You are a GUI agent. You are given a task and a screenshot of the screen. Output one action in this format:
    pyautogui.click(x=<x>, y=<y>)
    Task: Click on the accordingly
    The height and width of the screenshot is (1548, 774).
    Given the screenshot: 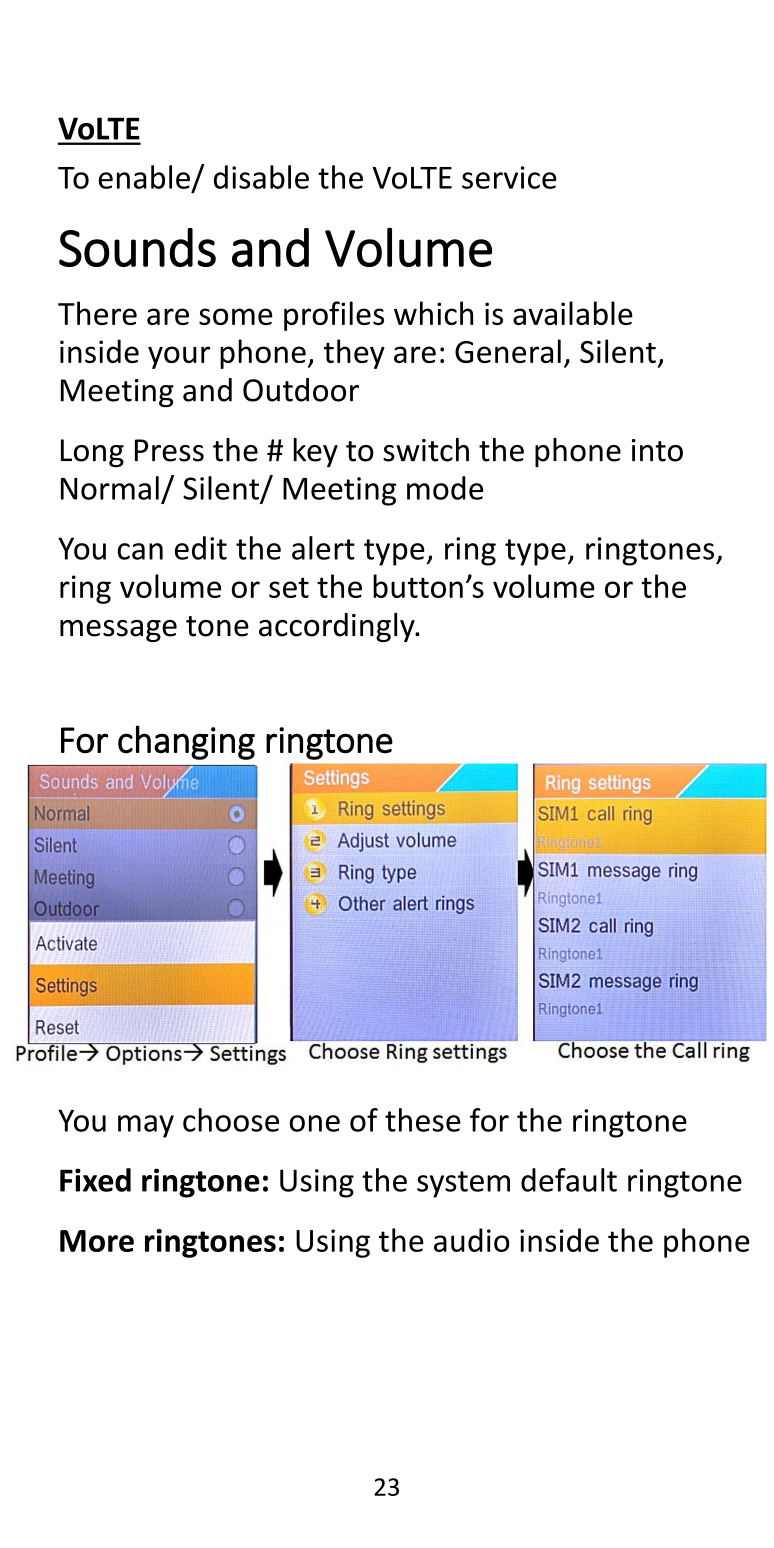 What is the action you would take?
    pyautogui.click(x=338, y=627)
